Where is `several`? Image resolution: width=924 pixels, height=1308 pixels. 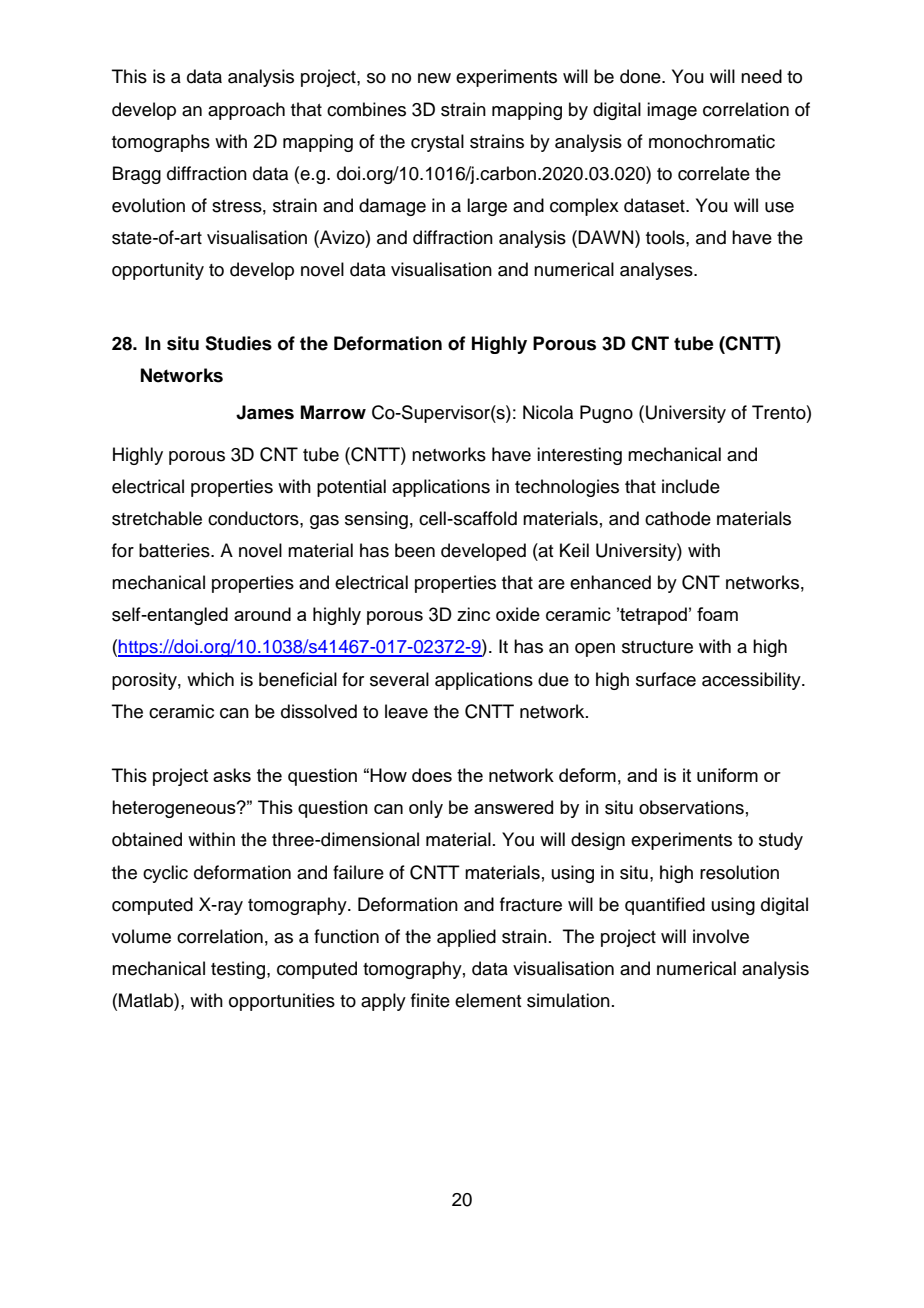 several is located at coordinates (399, 679).
